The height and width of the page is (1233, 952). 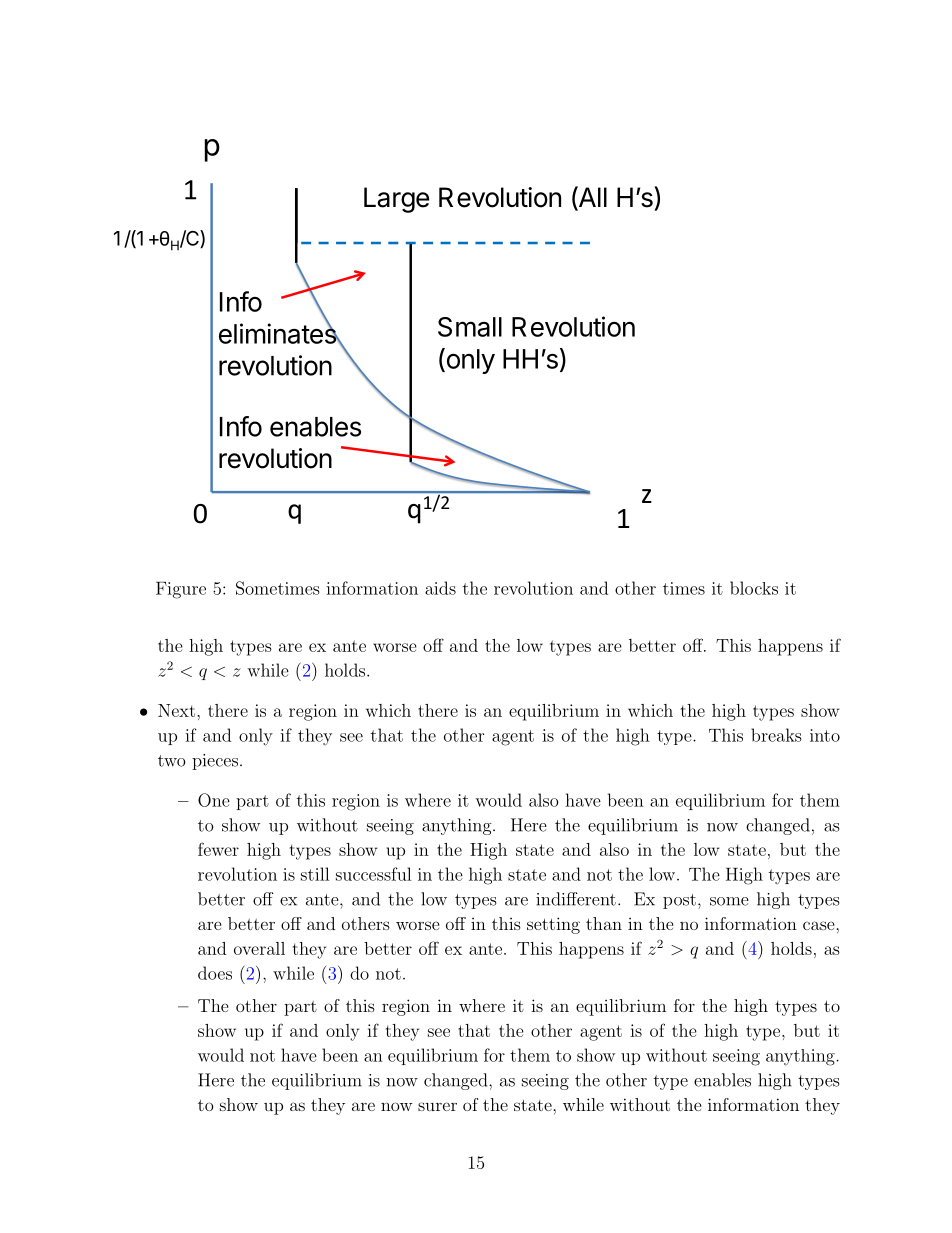 I want to click on aids, so click(x=440, y=588).
